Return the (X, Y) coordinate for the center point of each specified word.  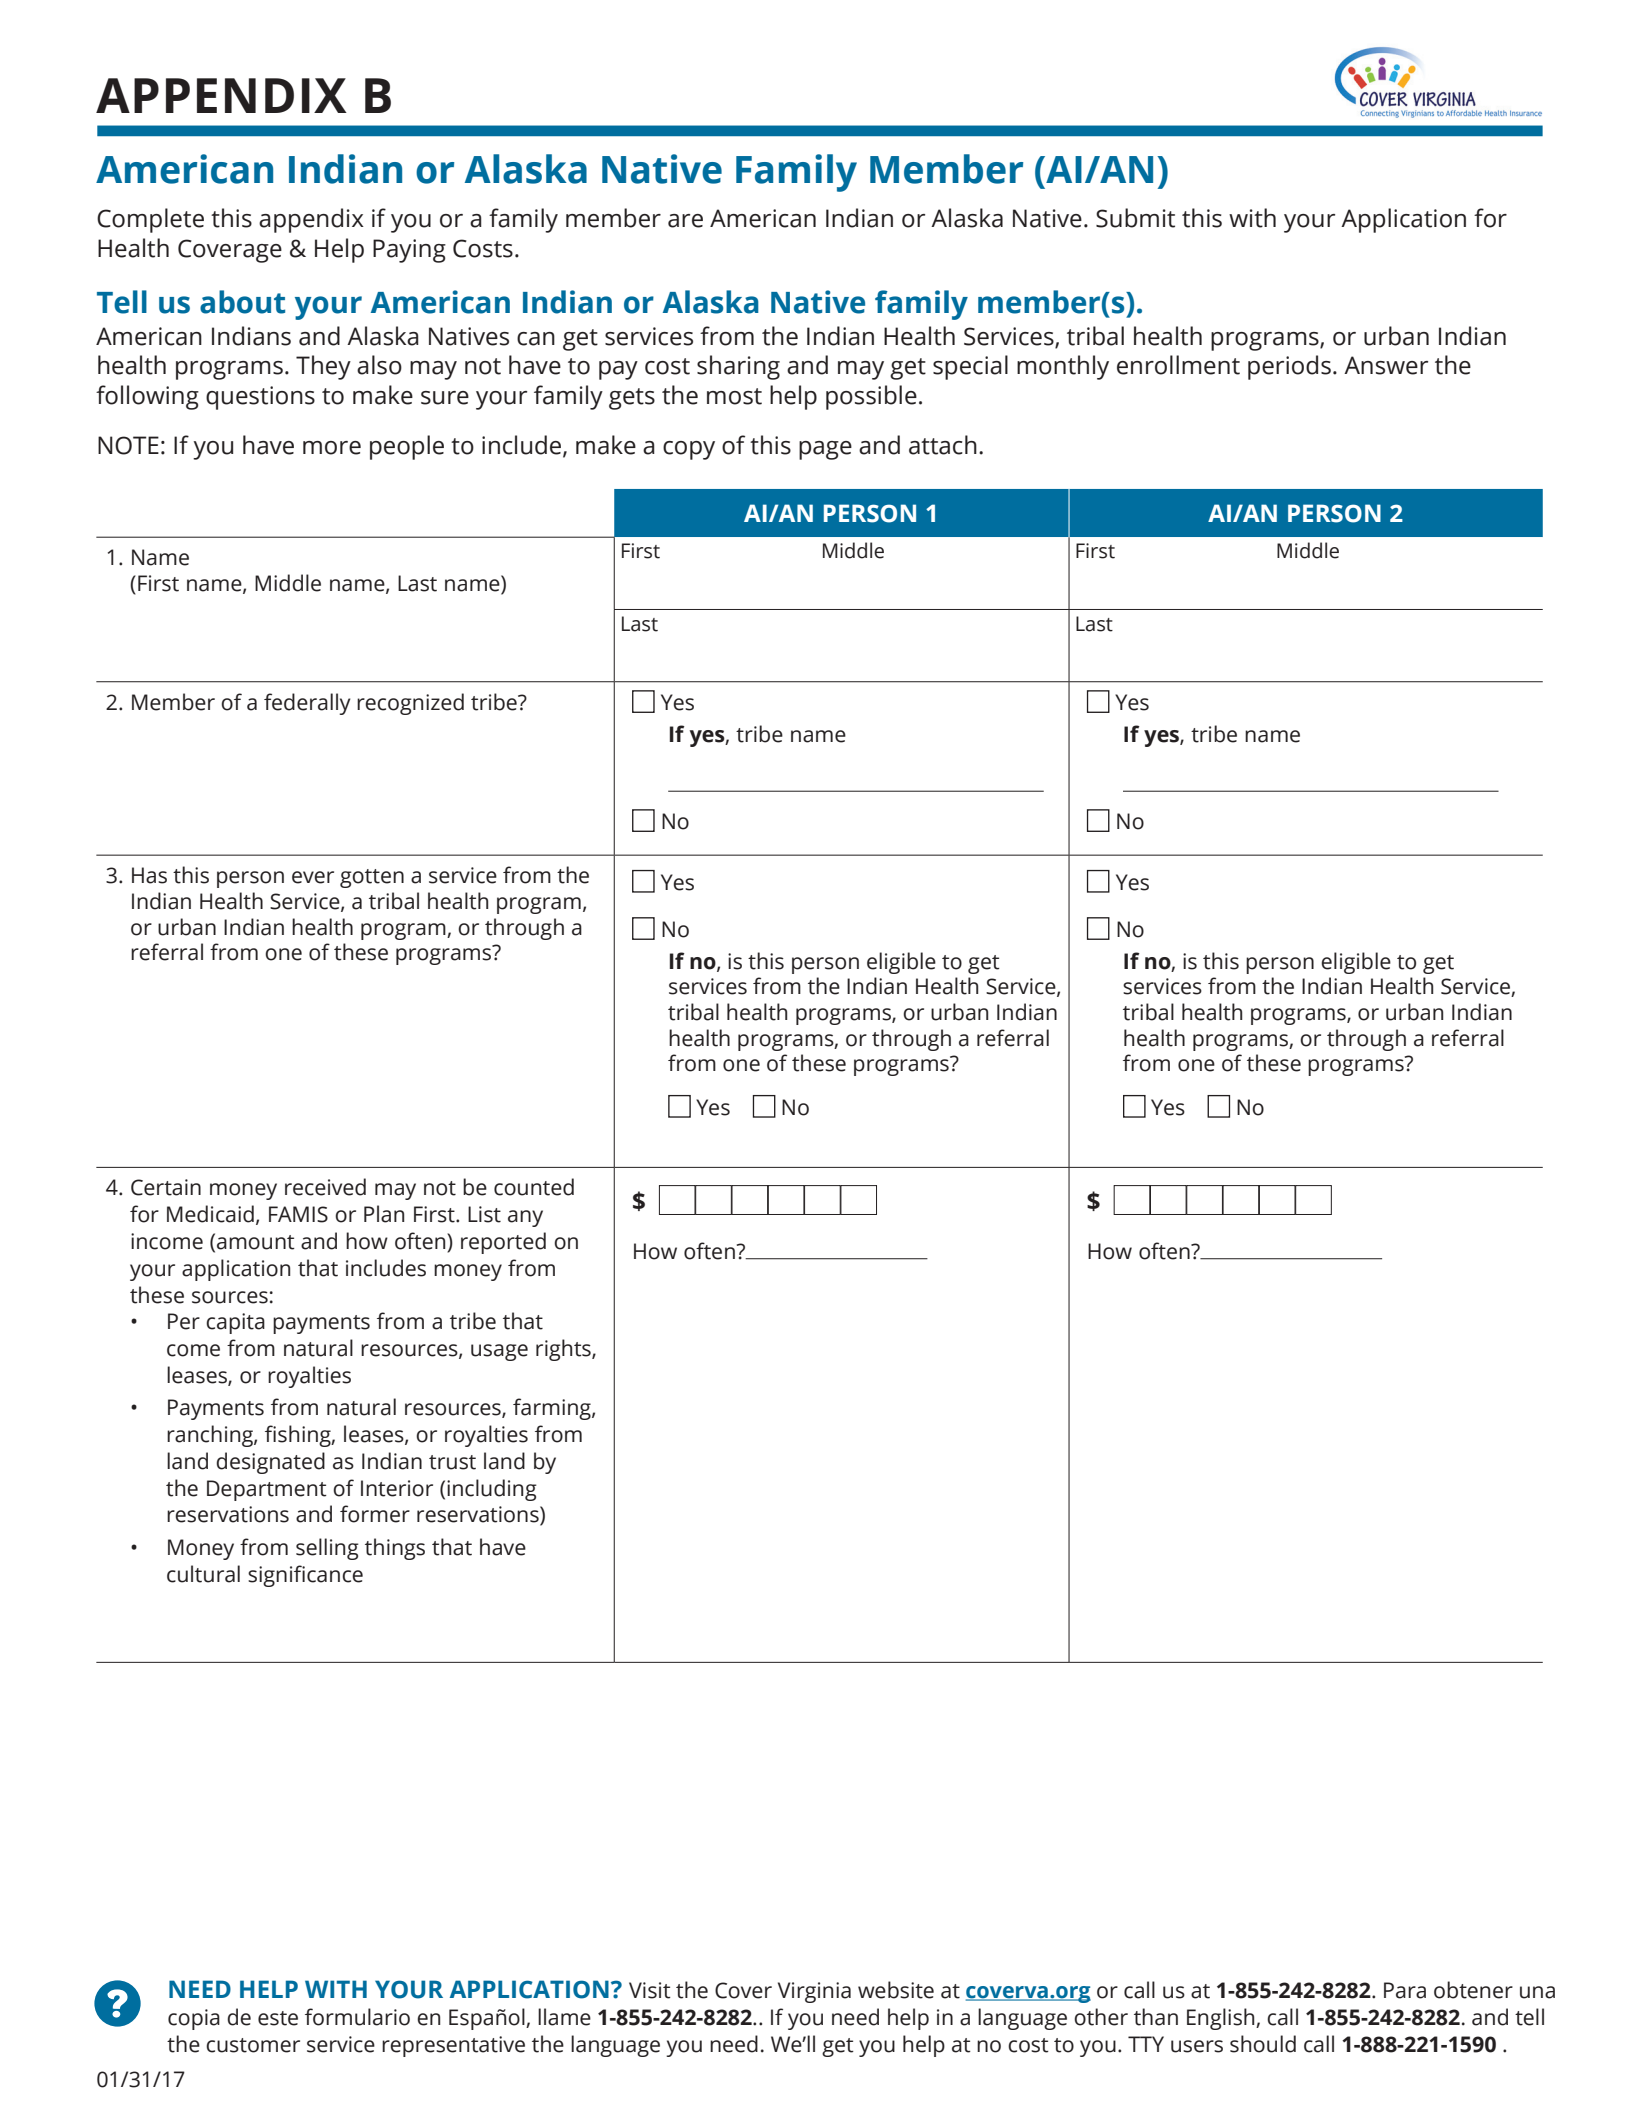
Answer (1386, 365)
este (278, 2018)
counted (534, 1187)
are (685, 221)
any (525, 1218)
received (325, 1187)
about (242, 302)
